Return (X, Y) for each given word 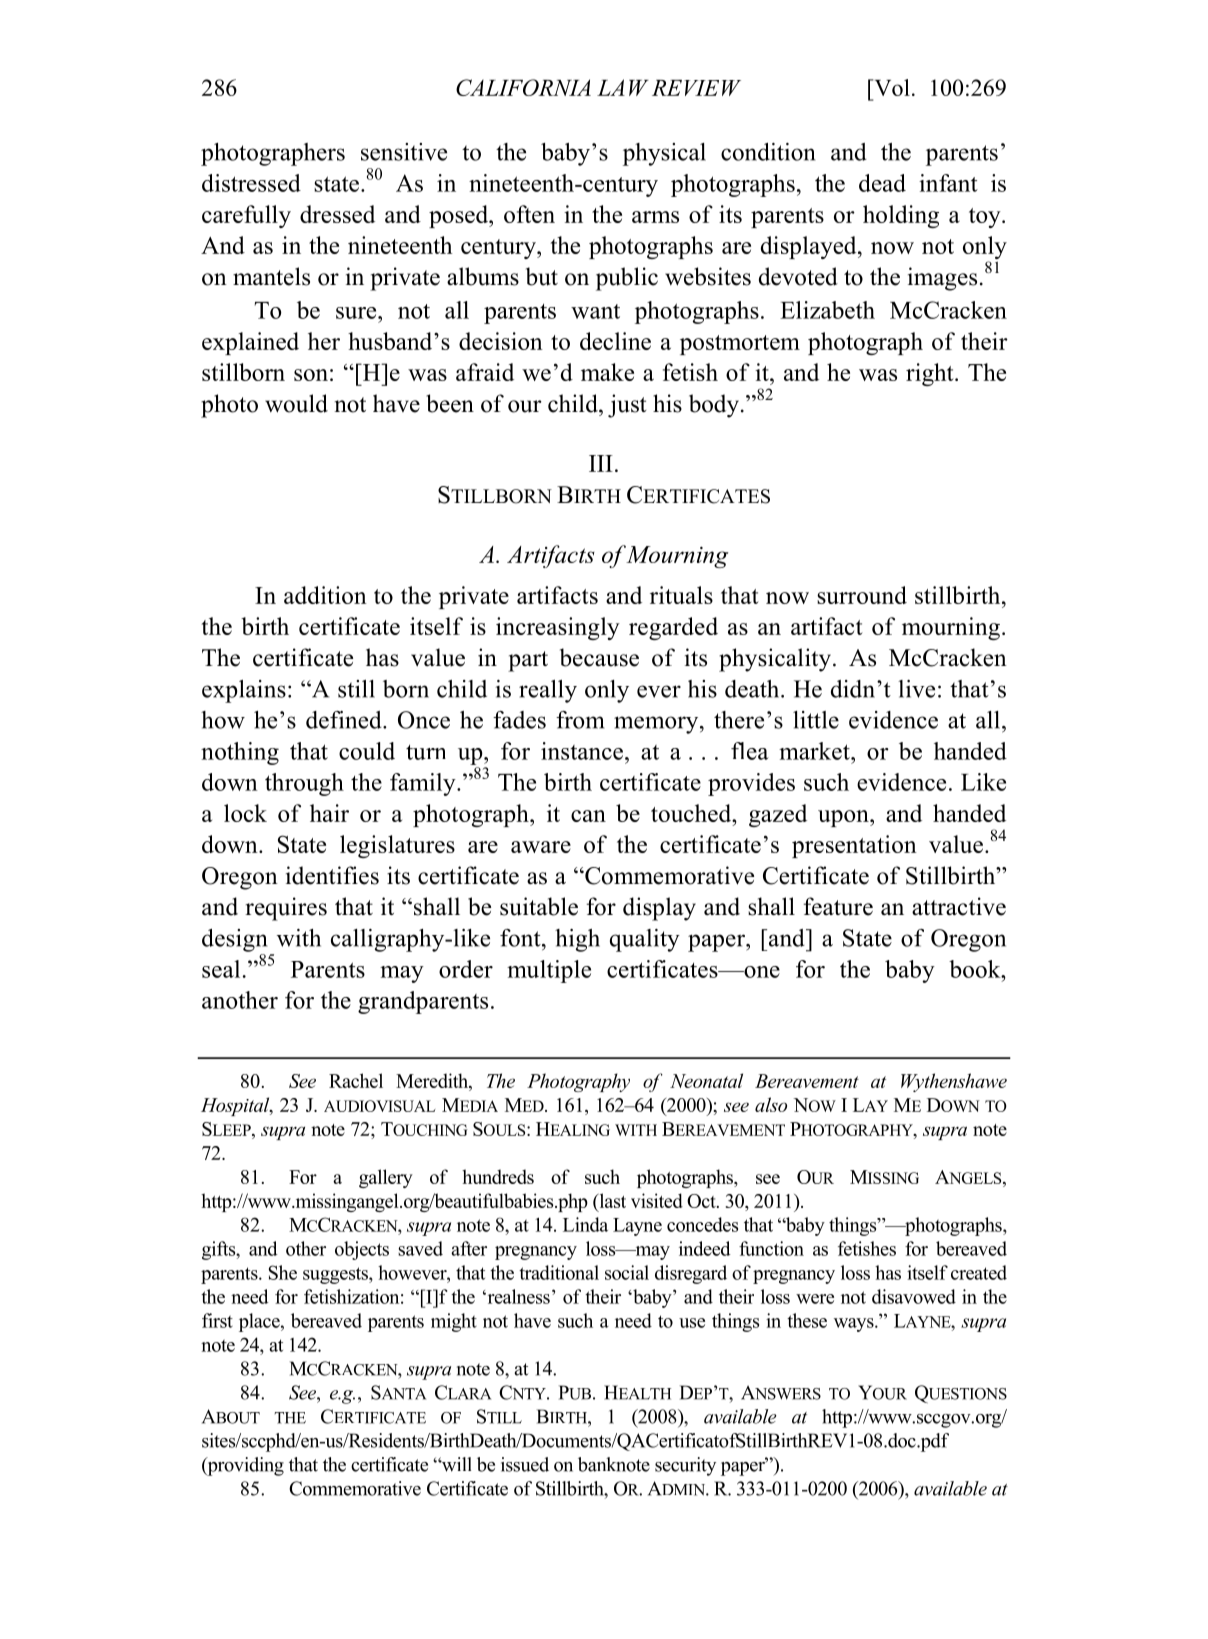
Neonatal (706, 1080)
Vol (891, 87)
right (931, 374)
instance (582, 751)
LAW (623, 87)
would (296, 403)
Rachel (356, 1080)
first (217, 1320)
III (601, 463)
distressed (251, 183)
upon (844, 818)
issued (525, 1464)
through (304, 784)
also (771, 1104)
